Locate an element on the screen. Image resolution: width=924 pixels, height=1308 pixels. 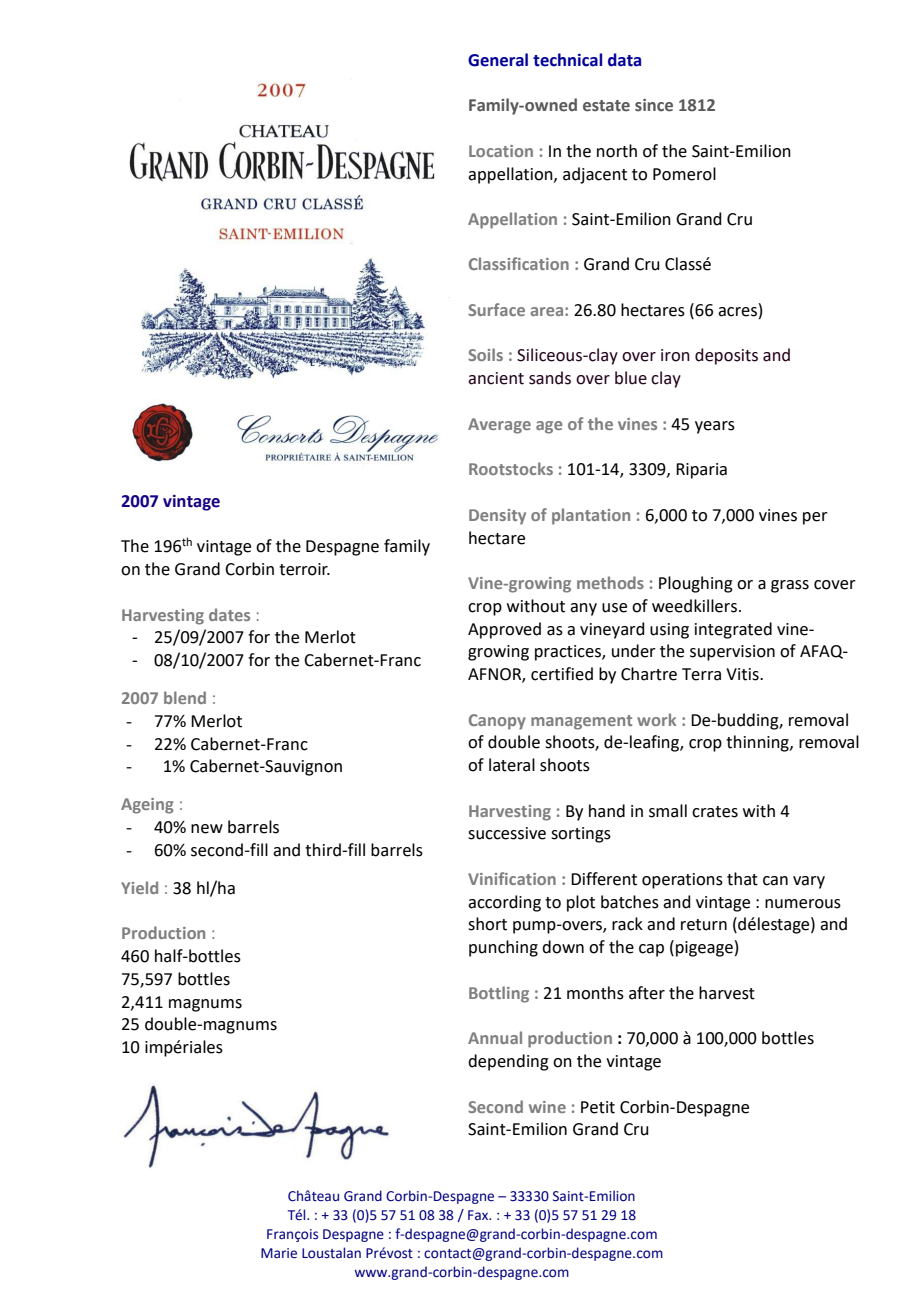
General is located at coordinates (498, 60).
